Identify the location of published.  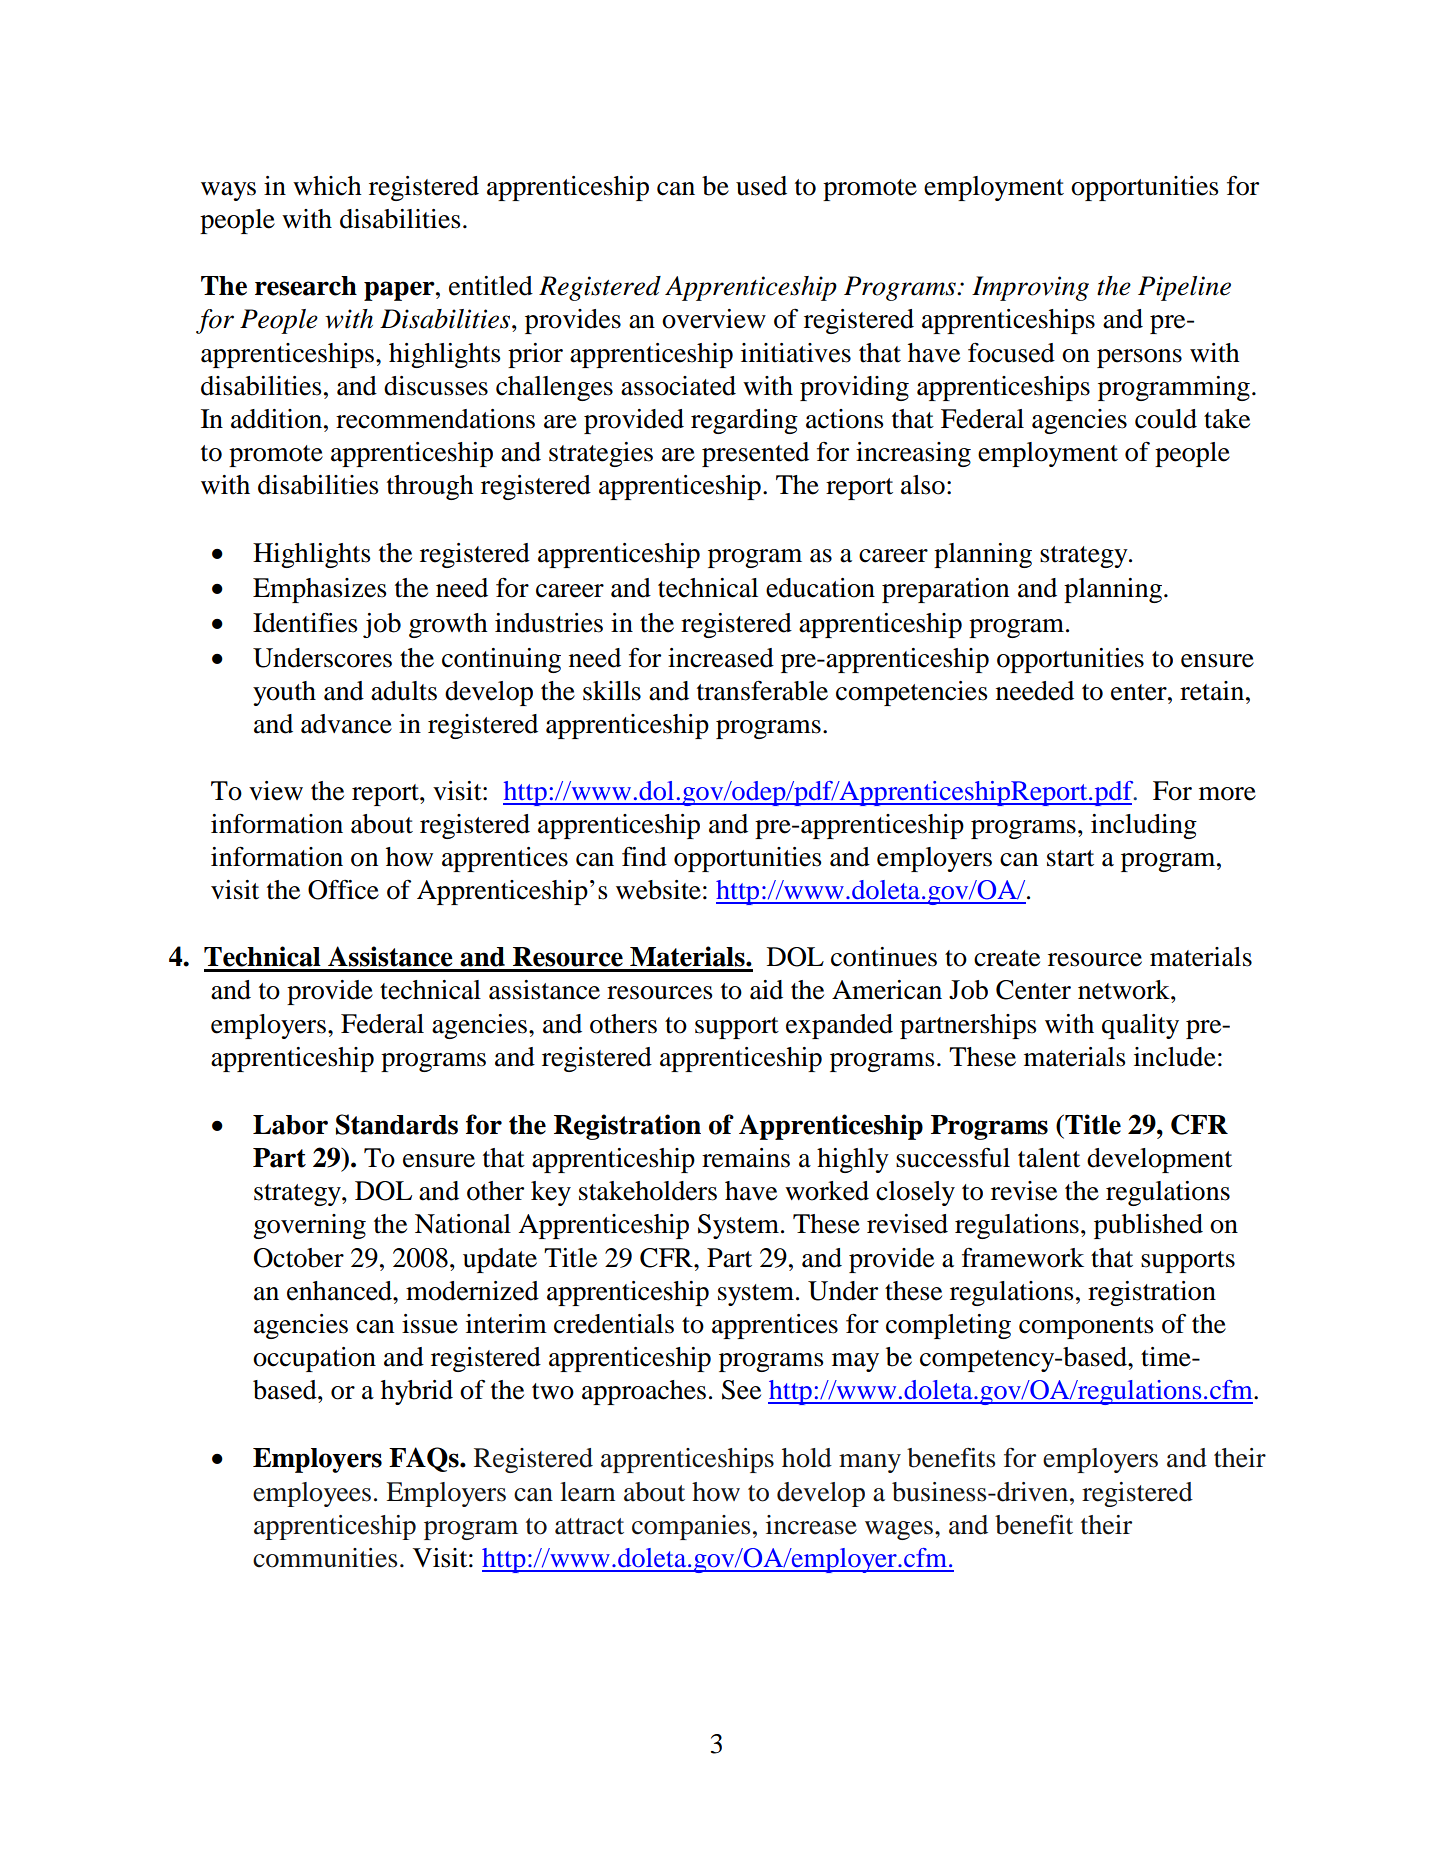
(1148, 1226).
